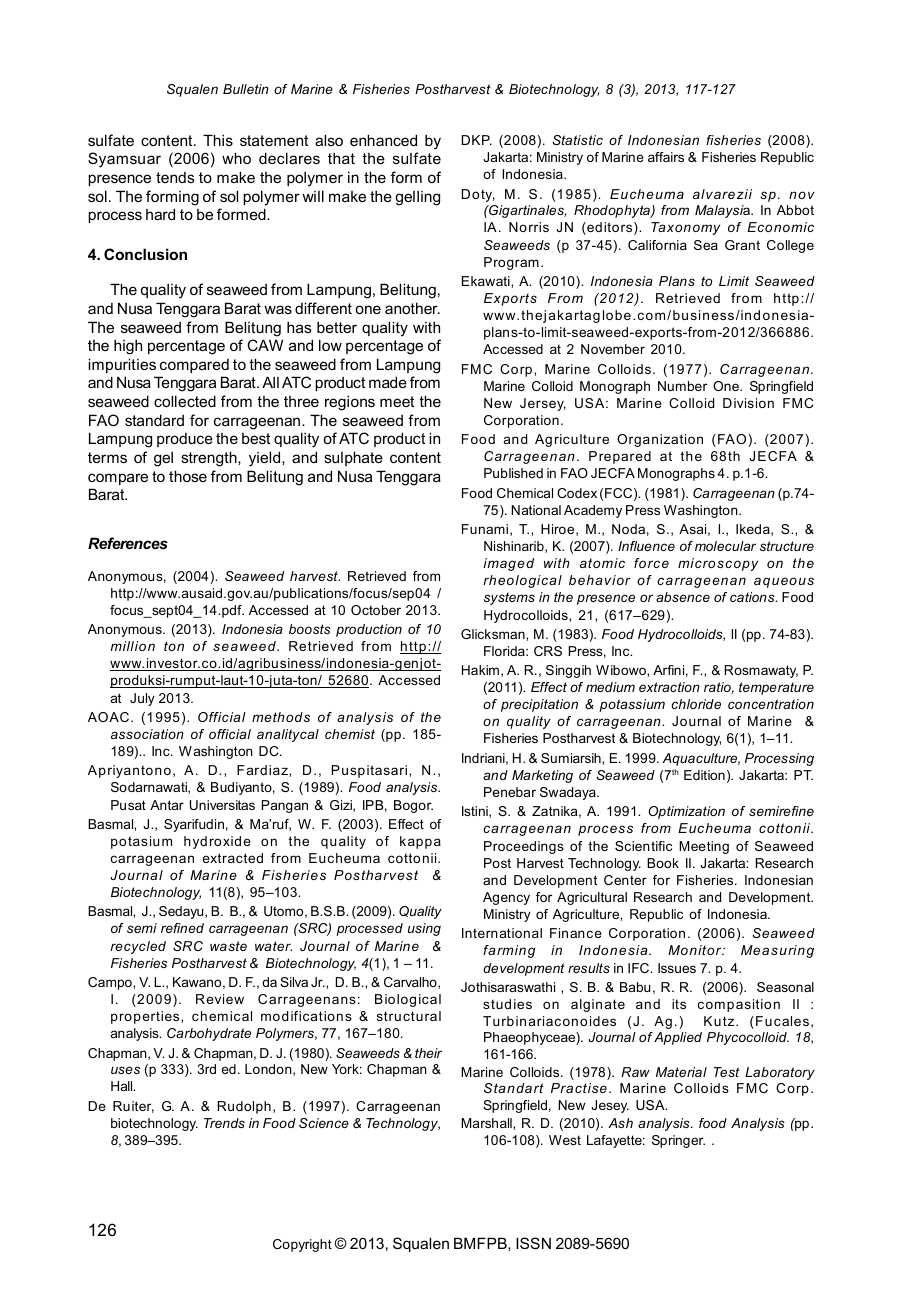 The height and width of the screenshot is (1308, 924). What do you see at coordinates (533, 1243) in the screenshot?
I see `ISSN` at bounding box center [533, 1243].
